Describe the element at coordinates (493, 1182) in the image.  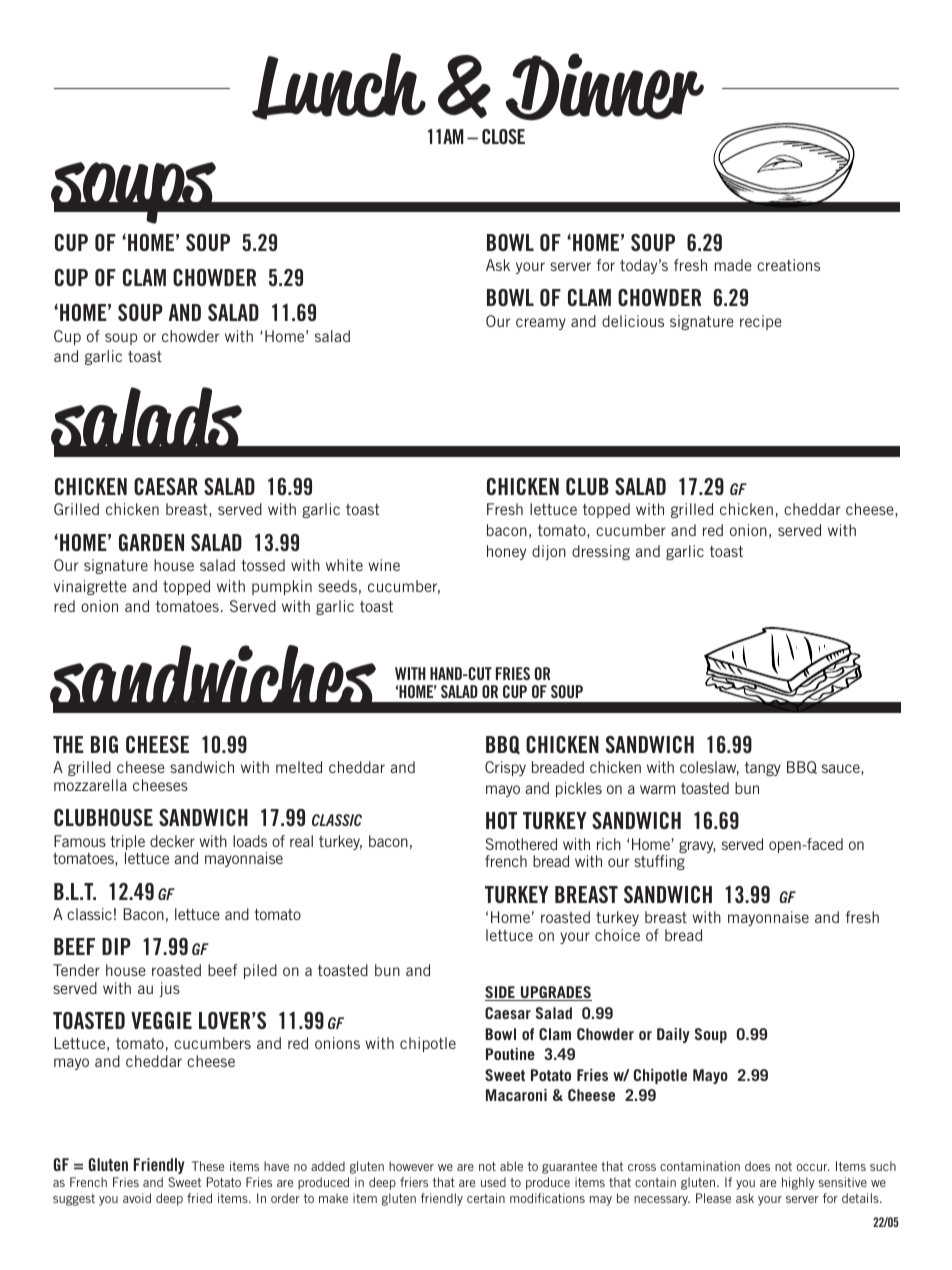
I see `used` at that location.
